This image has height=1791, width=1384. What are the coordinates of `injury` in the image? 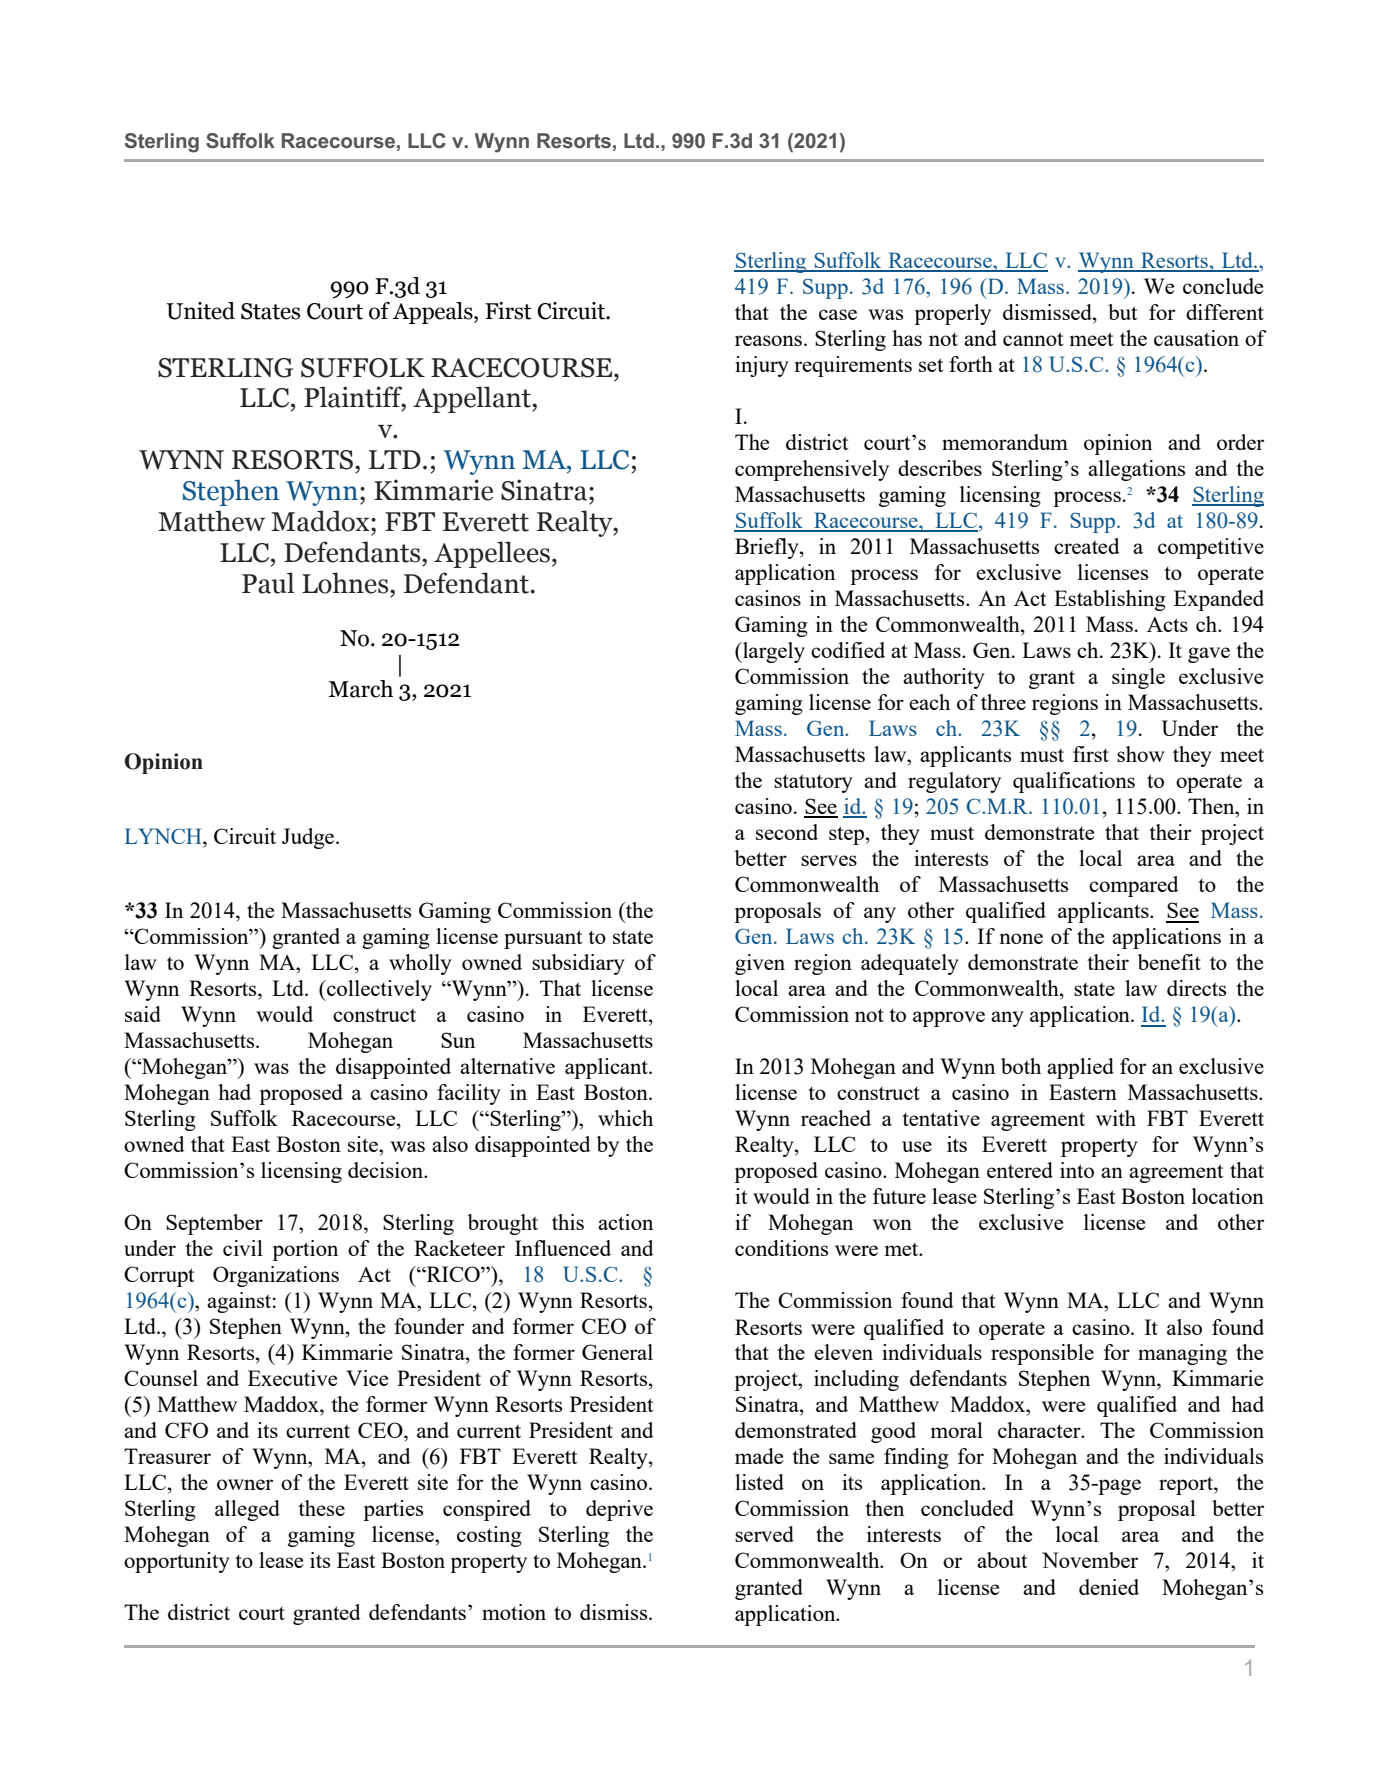 It's located at (762, 366).
